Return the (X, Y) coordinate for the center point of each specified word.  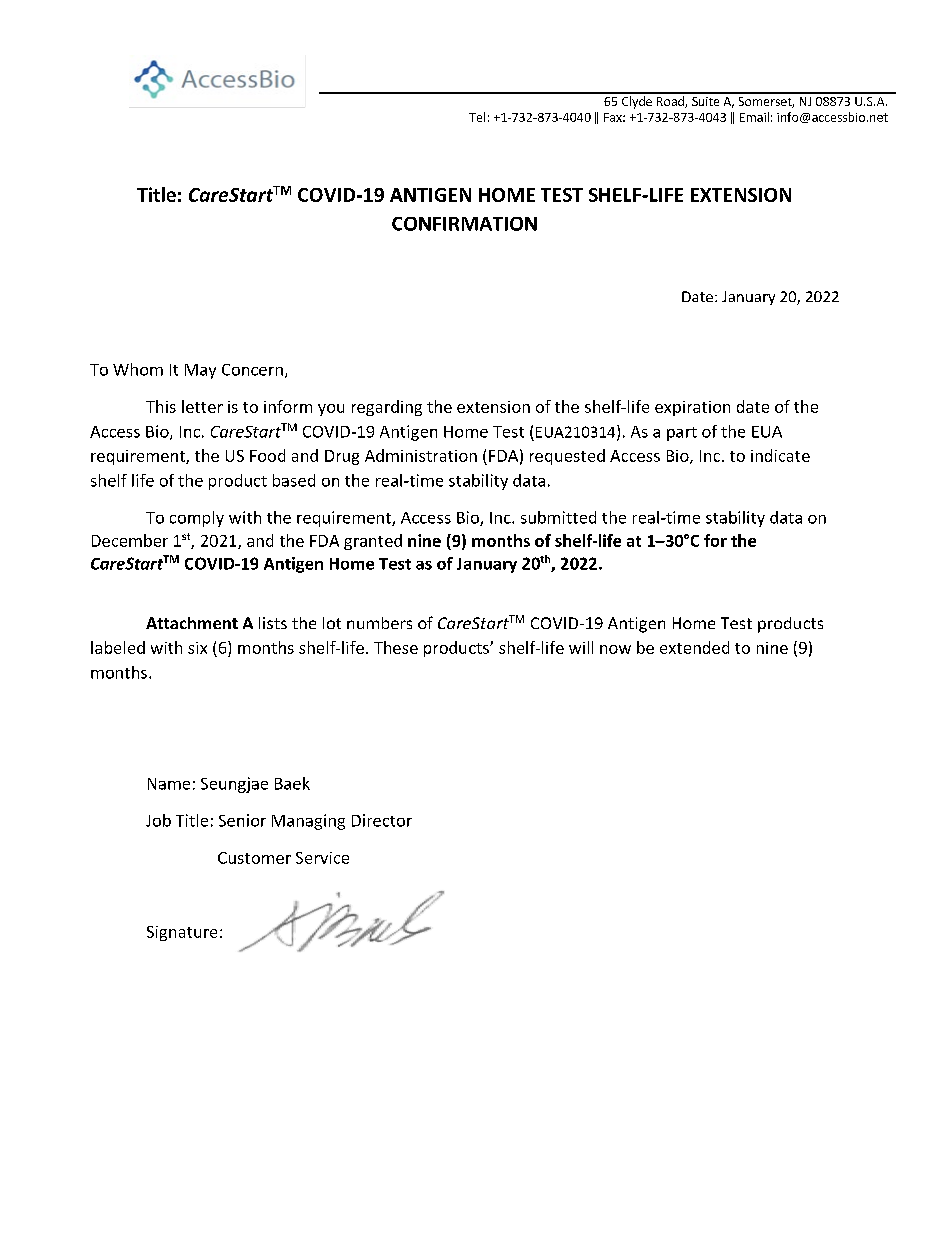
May (200, 371)
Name (169, 784)
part (682, 434)
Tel (477, 117)
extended (694, 647)
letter (202, 406)
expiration (692, 408)
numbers (379, 623)
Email (754, 117)
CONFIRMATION (464, 224)
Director (382, 820)
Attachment (192, 623)
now (615, 649)
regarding (387, 408)
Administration (421, 455)
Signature (182, 933)
